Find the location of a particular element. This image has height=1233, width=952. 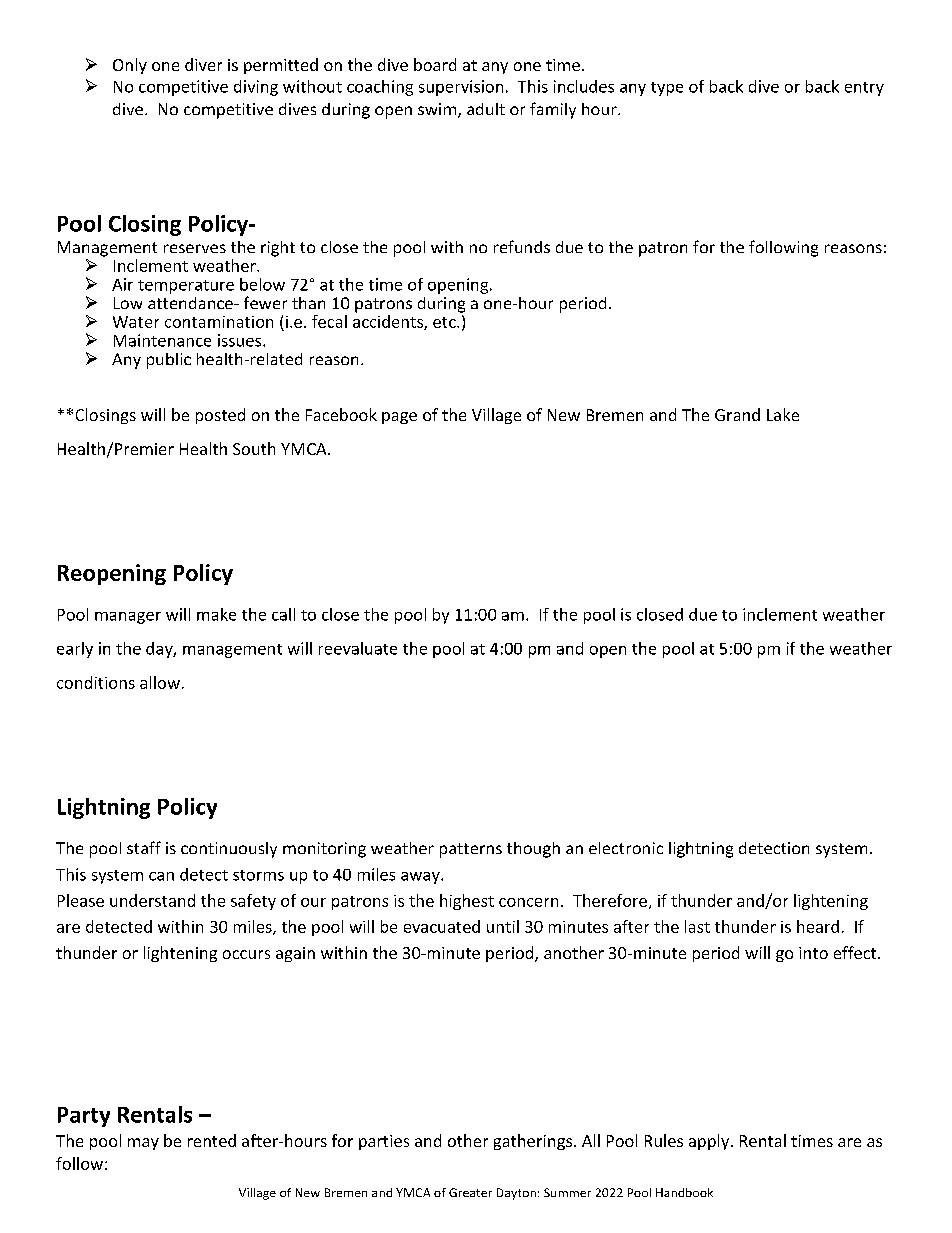

manager is located at coordinates (128, 618).
